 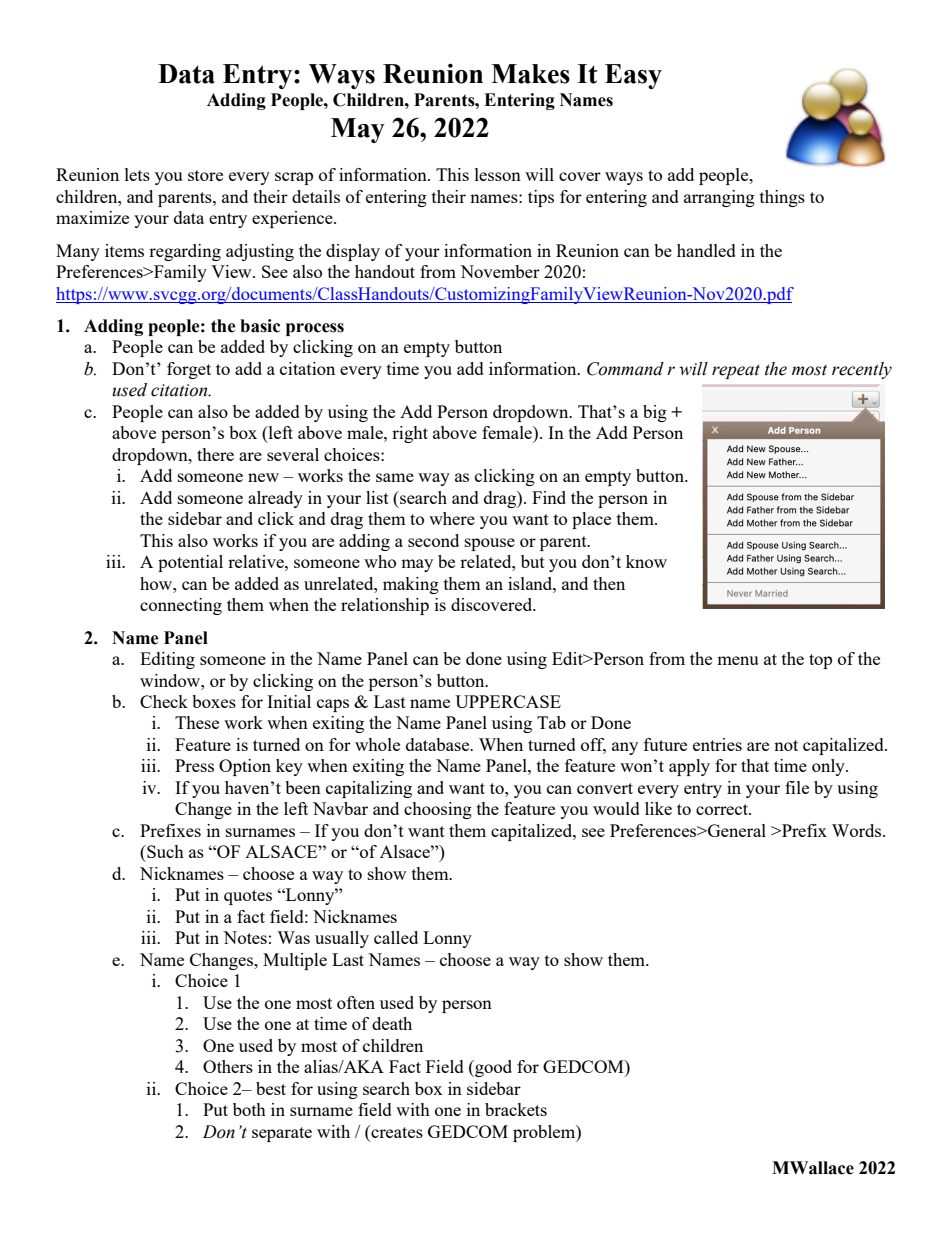 I want to click on menu, so click(x=737, y=660).
